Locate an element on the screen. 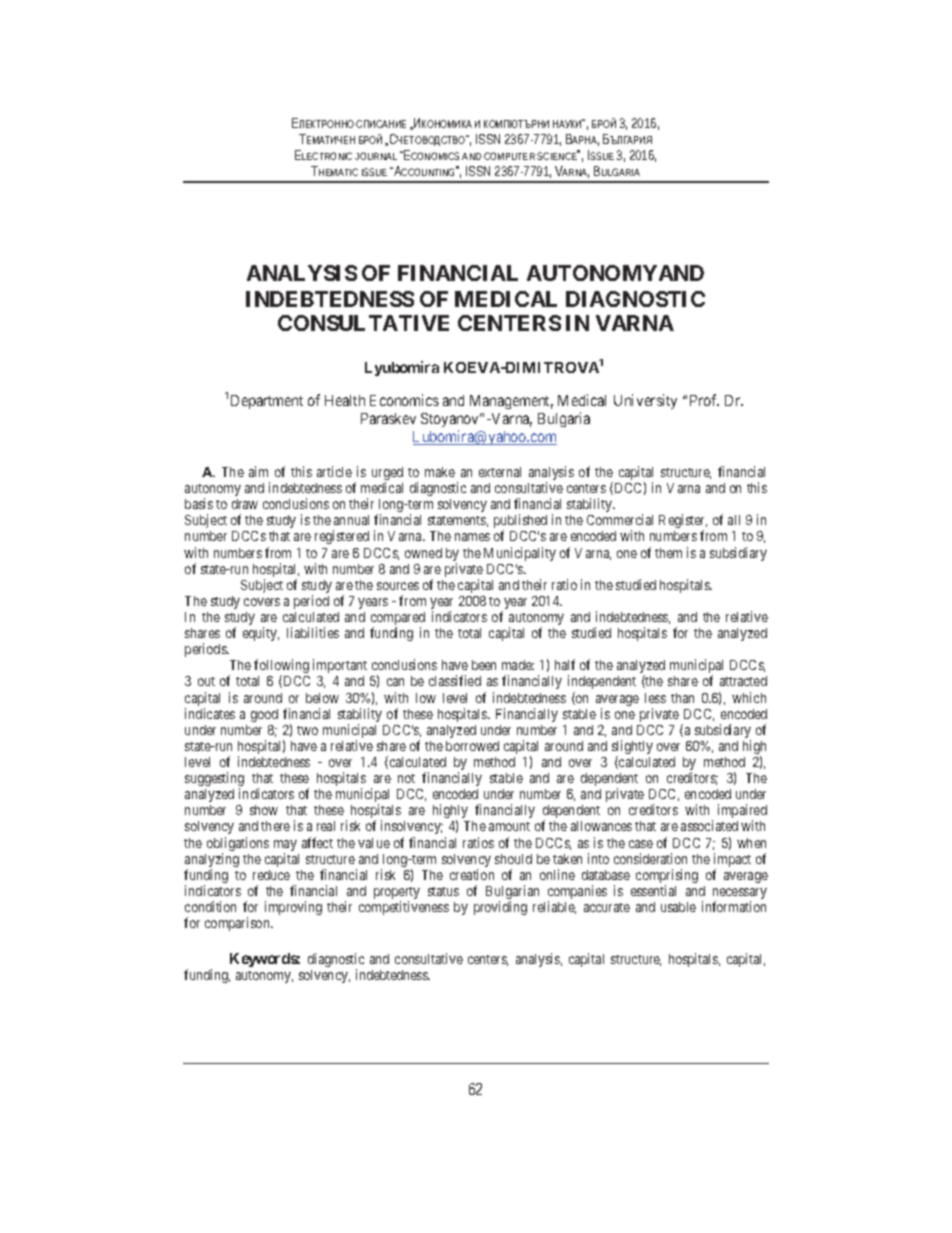 Image resolution: width=952 pixels, height=1233 pixels. Prof is located at coordinates (704, 400).
